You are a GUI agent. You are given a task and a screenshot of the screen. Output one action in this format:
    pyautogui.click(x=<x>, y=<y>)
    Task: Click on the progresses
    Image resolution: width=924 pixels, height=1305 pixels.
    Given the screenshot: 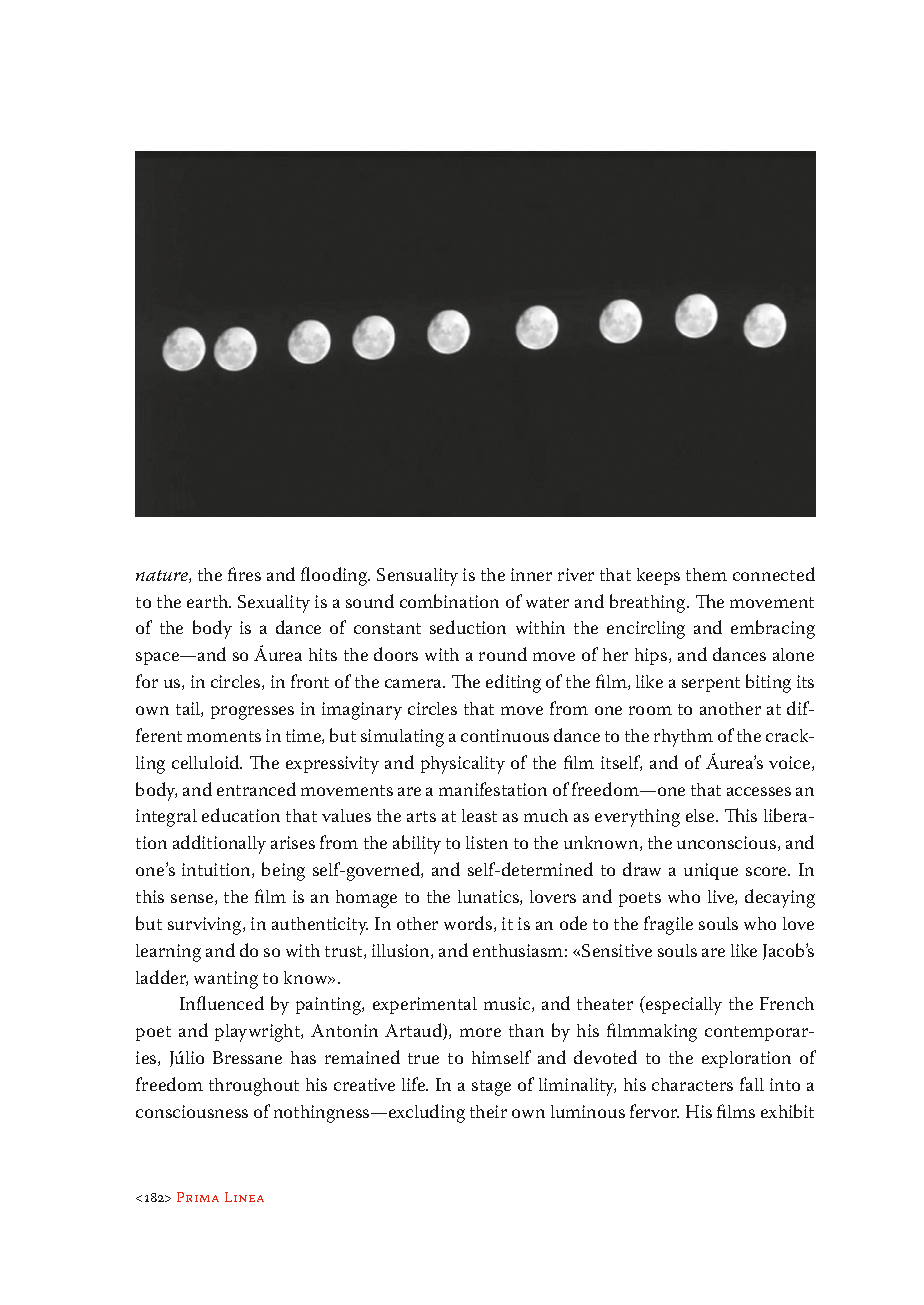 What is the action you would take?
    pyautogui.click(x=252, y=713)
